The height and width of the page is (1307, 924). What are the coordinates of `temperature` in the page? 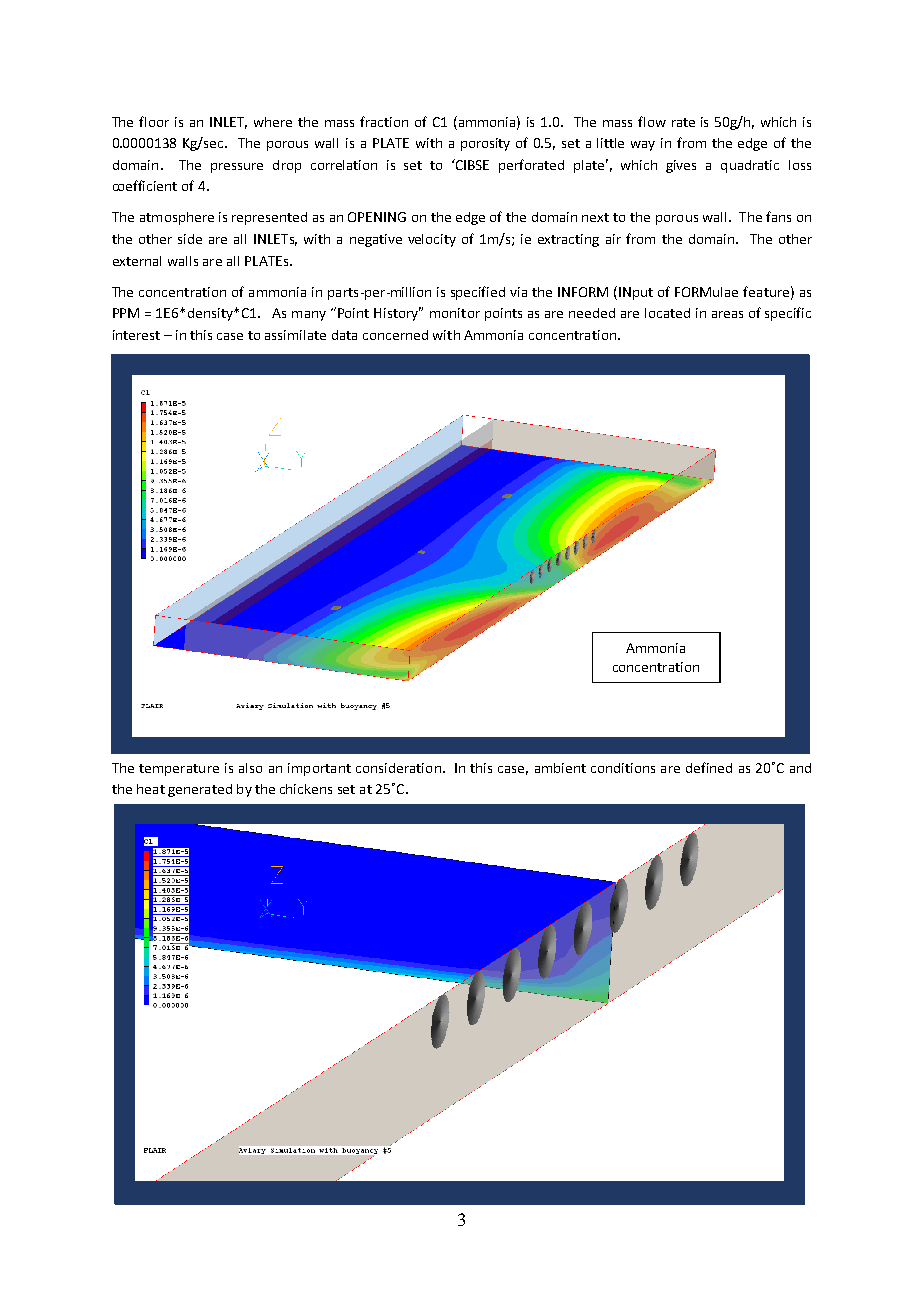 It's located at (179, 770).
